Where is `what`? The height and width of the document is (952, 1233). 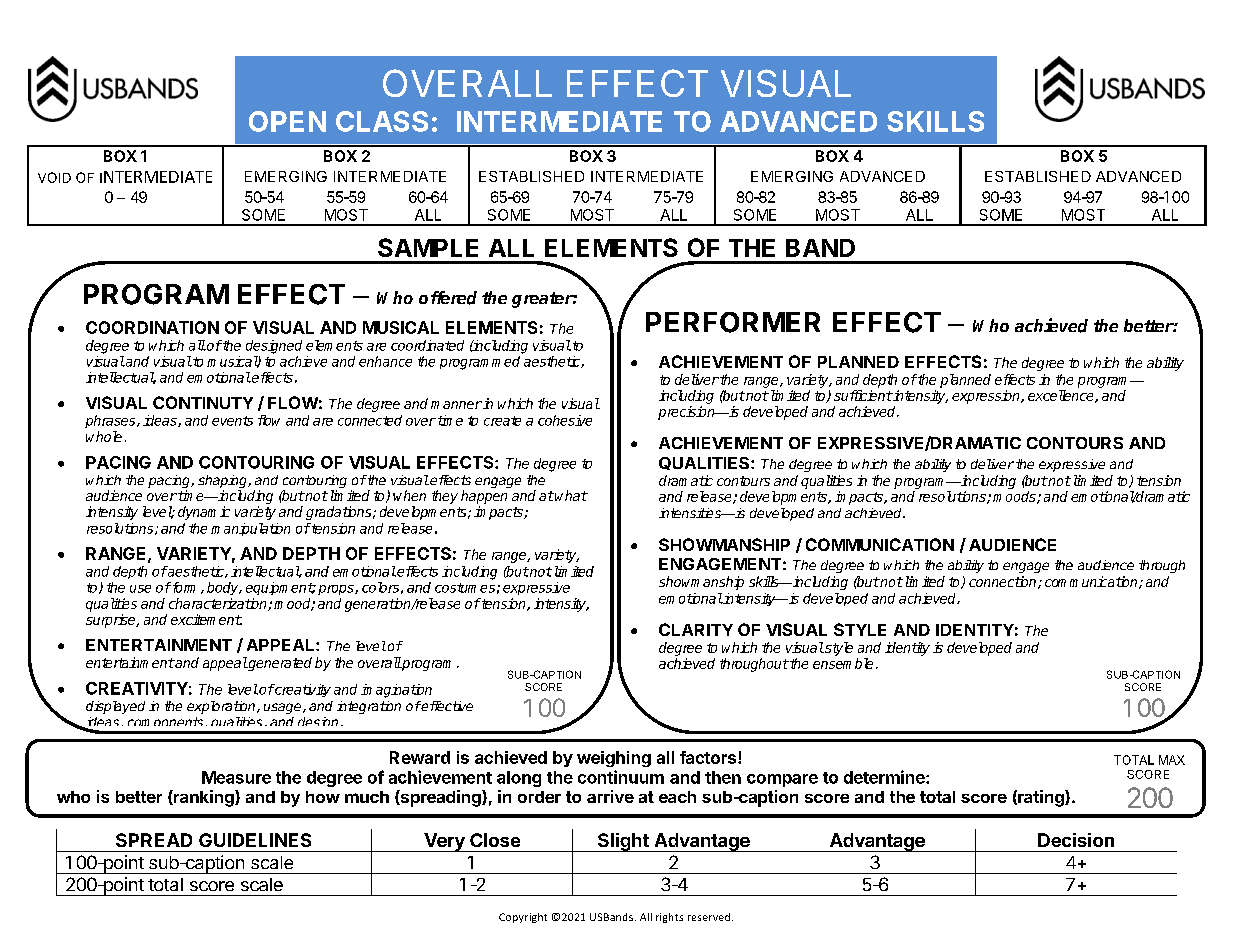 what is located at coordinates (571, 495).
